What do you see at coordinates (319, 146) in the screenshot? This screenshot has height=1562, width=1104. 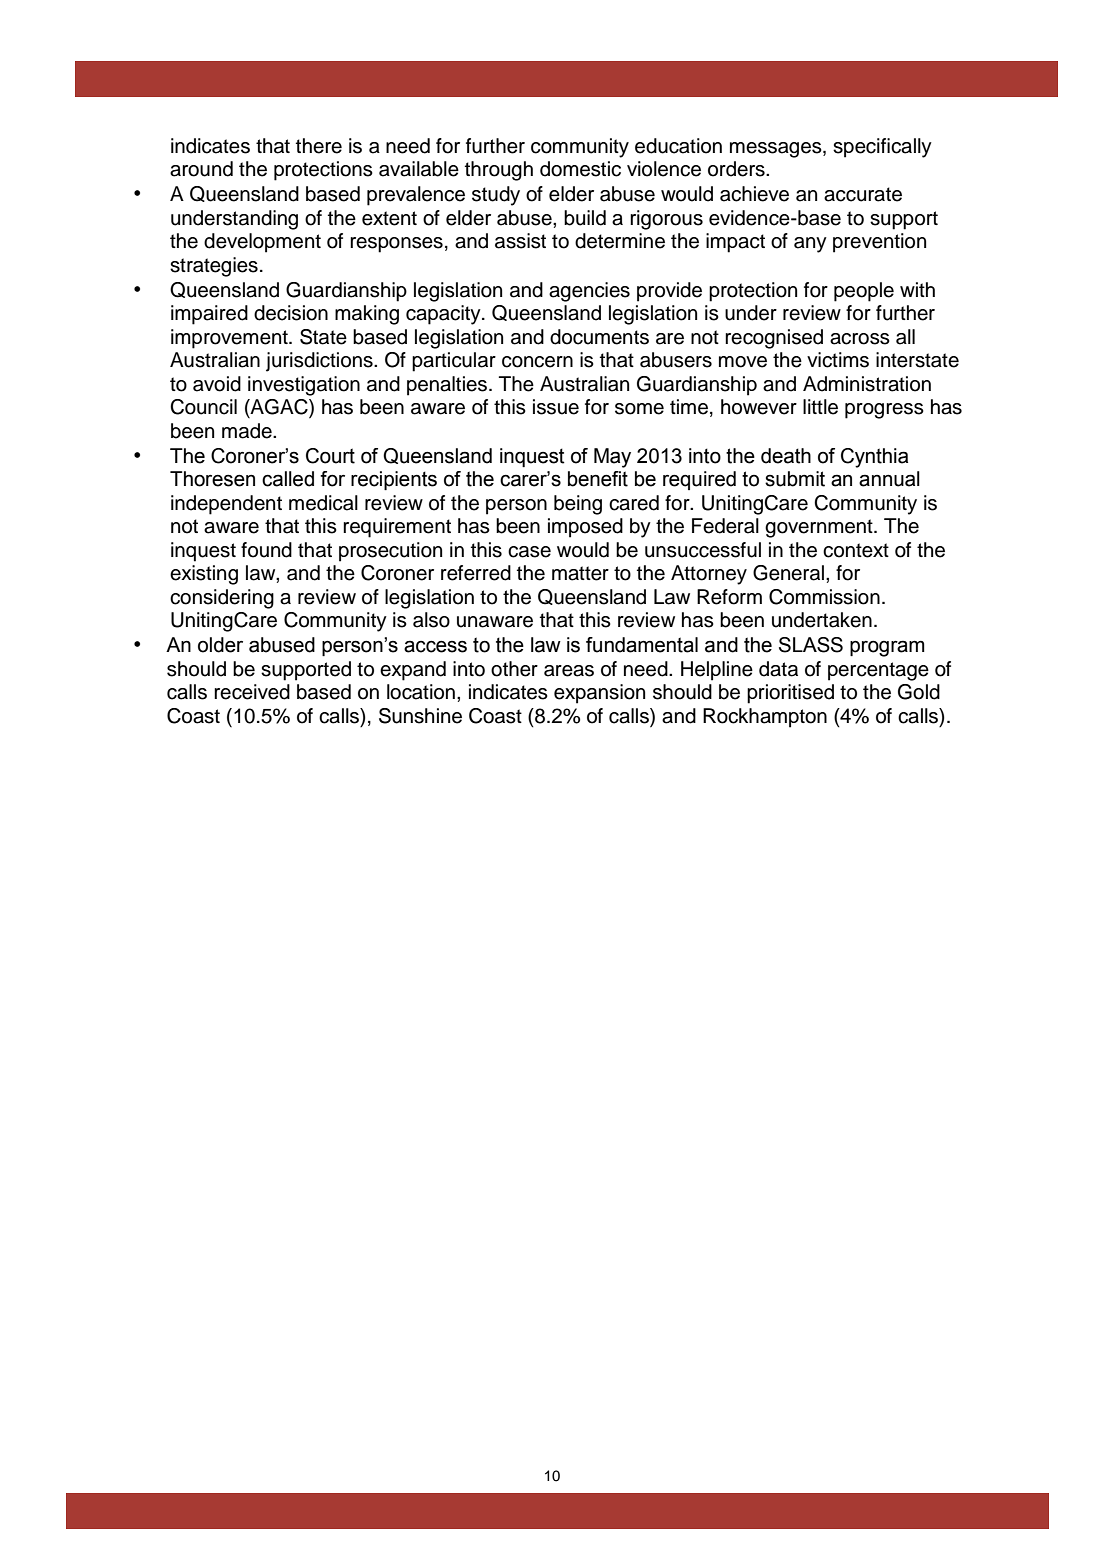 I see `there` at bounding box center [319, 146].
